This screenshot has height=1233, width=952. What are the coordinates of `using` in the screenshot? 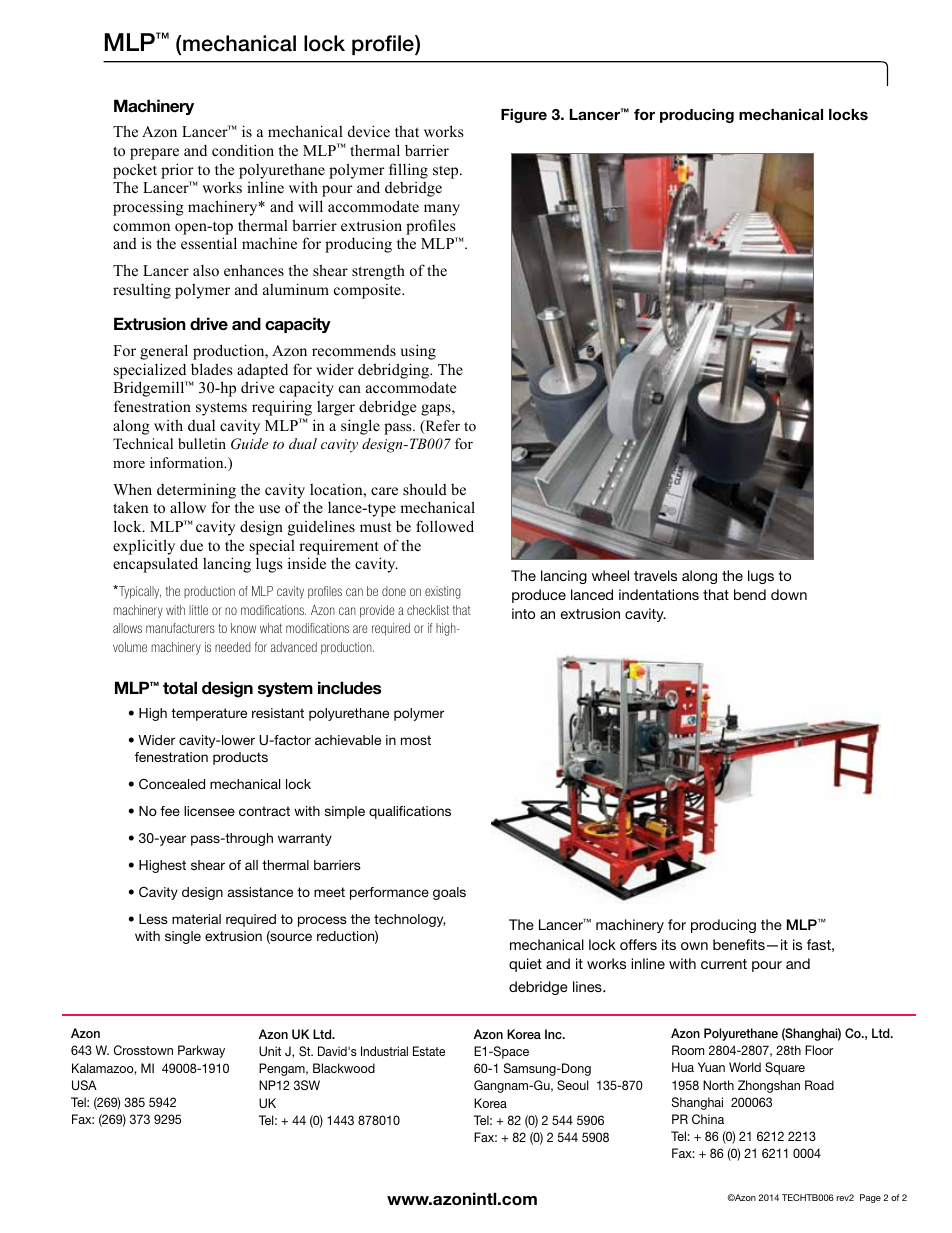 It's located at (418, 352).
